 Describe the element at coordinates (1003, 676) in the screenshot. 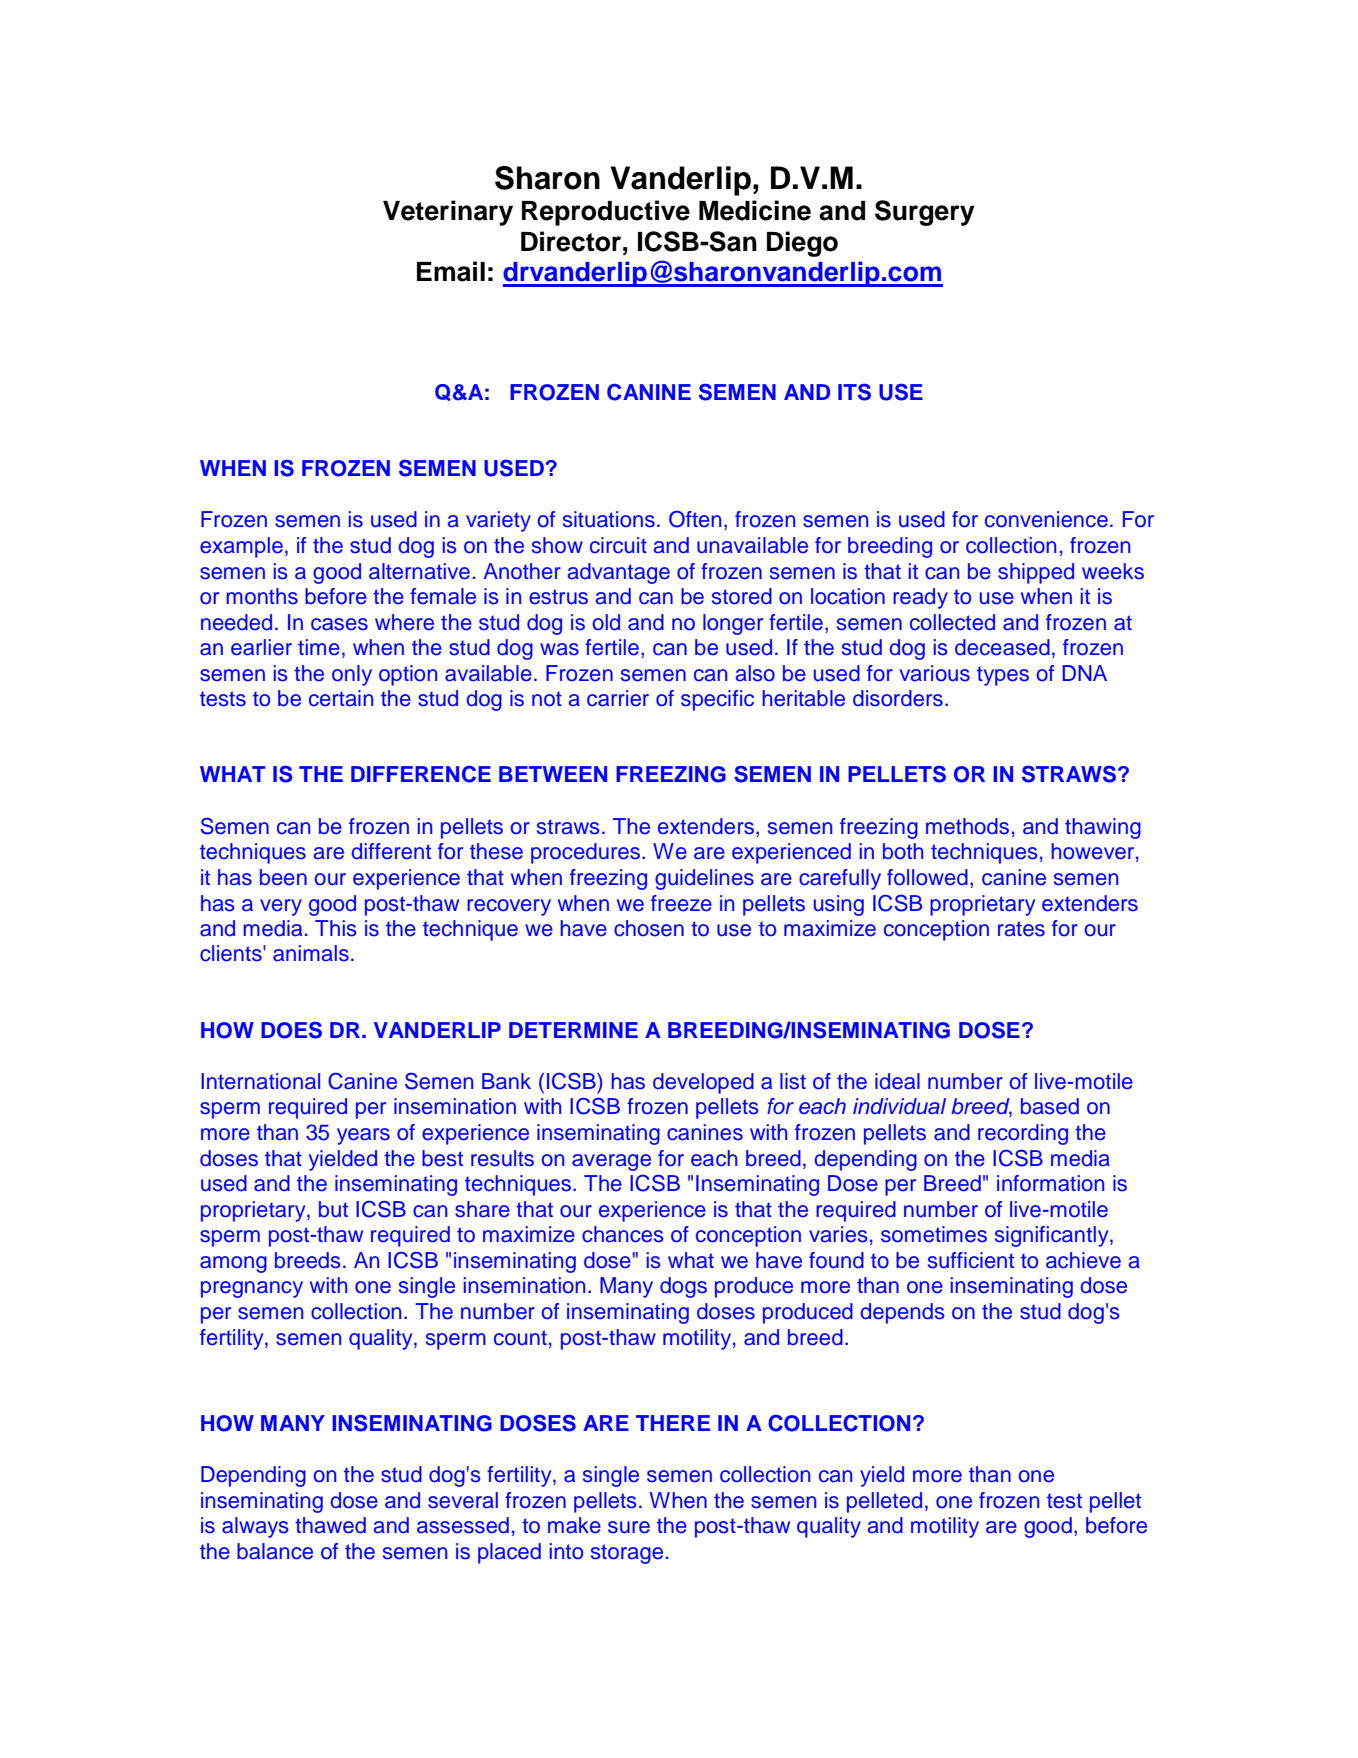

I see `types` at that location.
